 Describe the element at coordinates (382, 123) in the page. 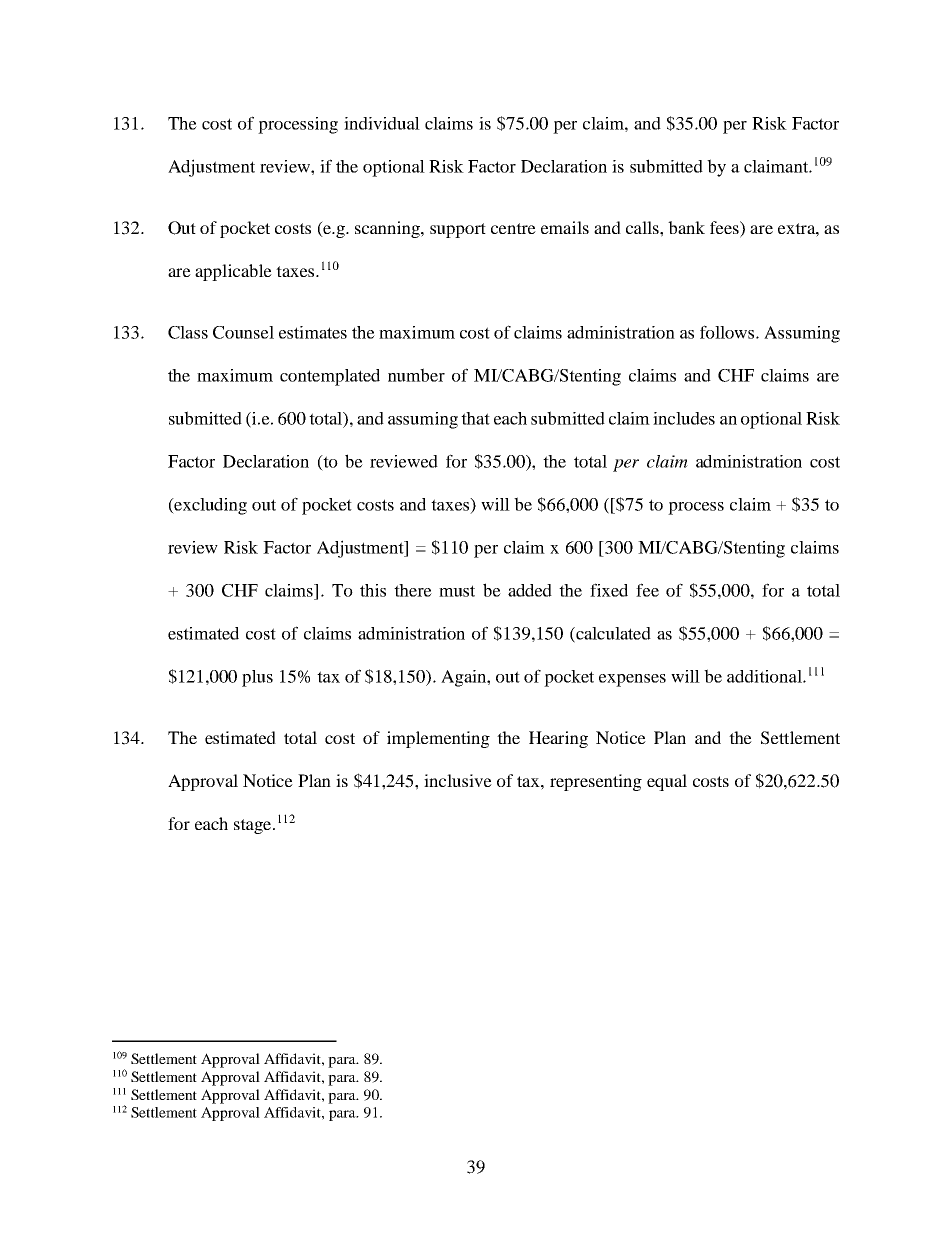

I see `individual` at that location.
